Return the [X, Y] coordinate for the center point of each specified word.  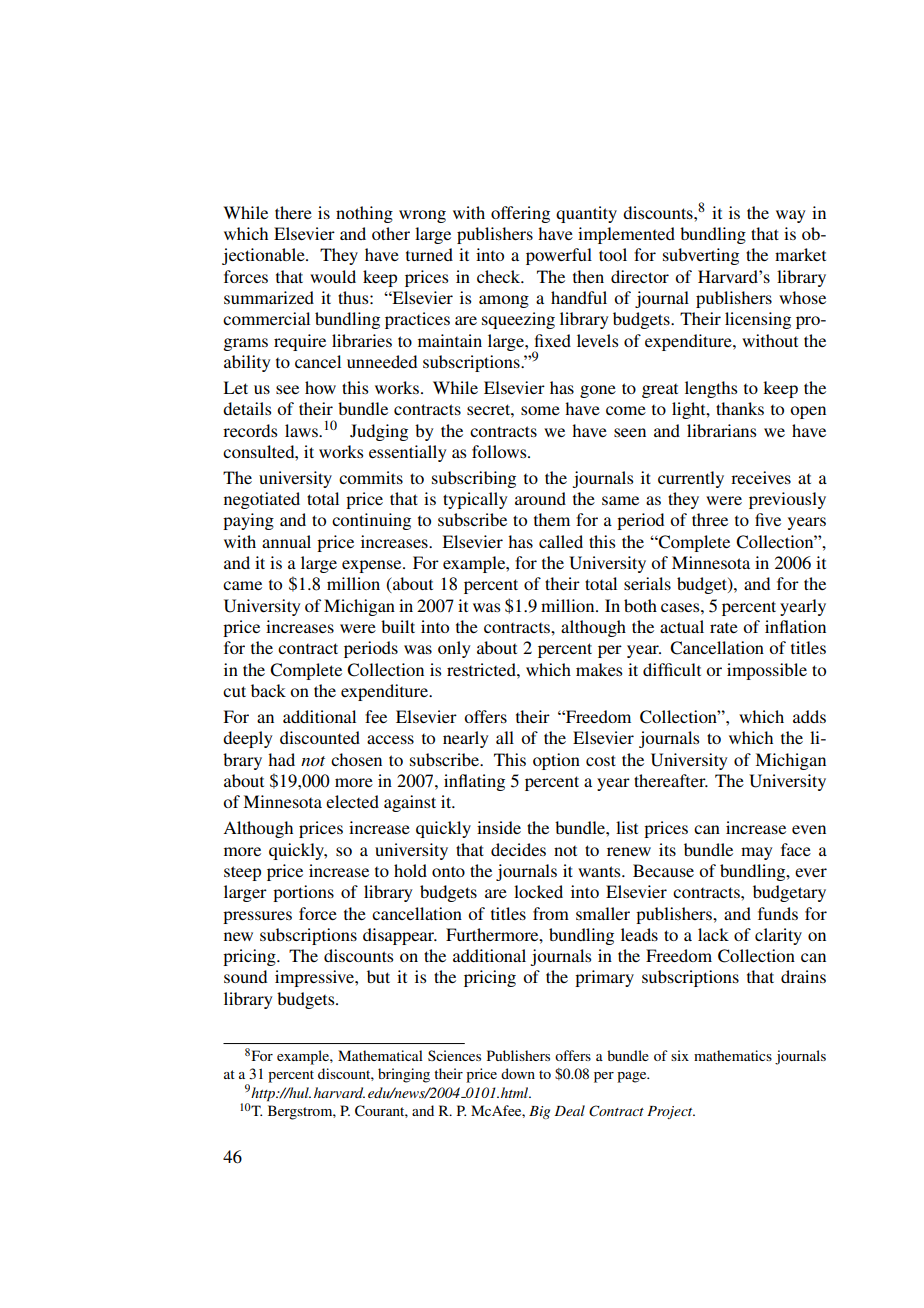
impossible [767, 671]
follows [500, 451]
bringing [404, 1075]
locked [538, 891]
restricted [482, 669]
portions [303, 893]
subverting [701, 256]
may [757, 853]
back [268, 690]
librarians [721, 430]
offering [520, 214]
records [250, 430]
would [333, 276]
